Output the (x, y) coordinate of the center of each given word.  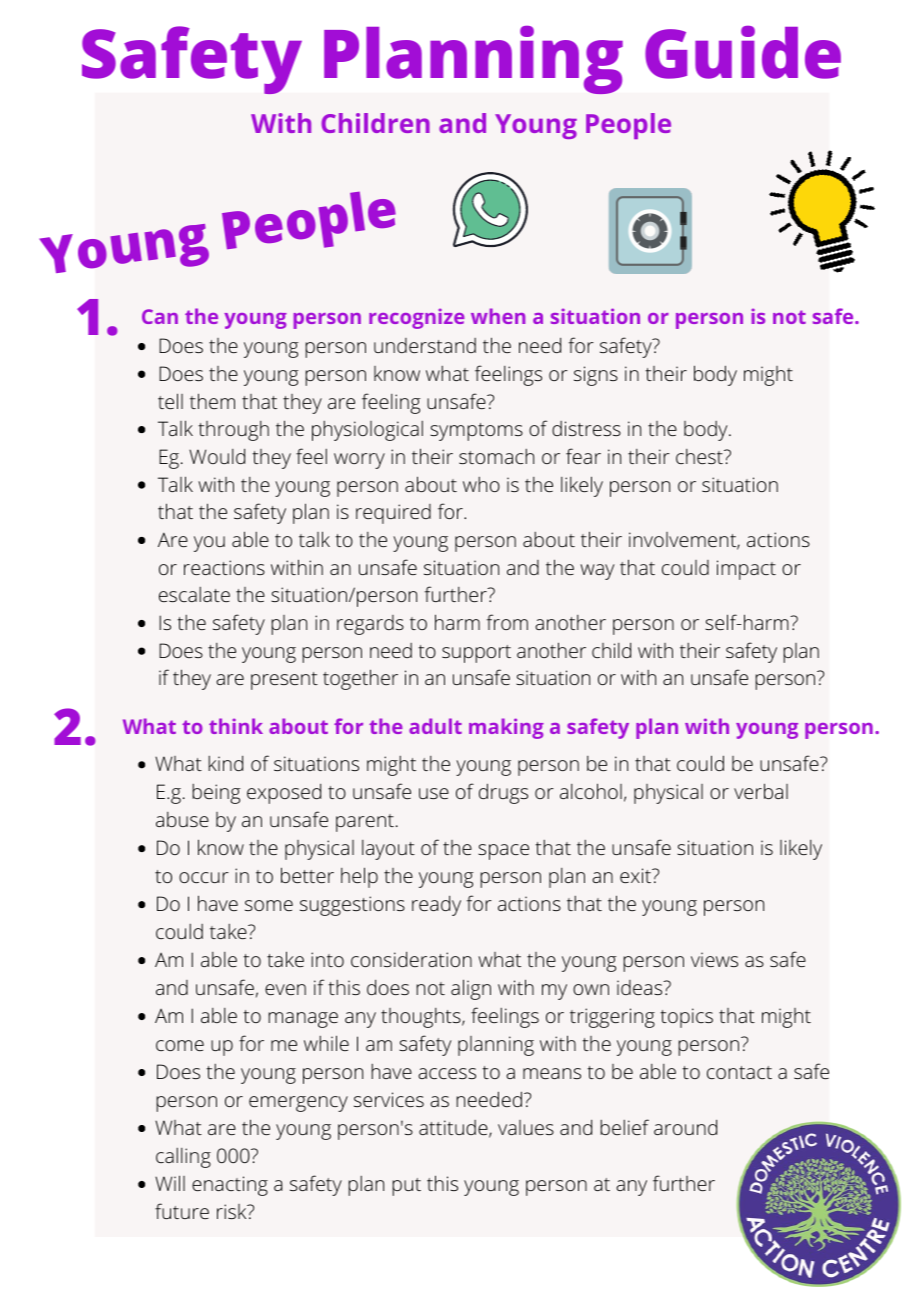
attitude (453, 1127)
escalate (194, 594)
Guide (743, 52)
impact (746, 570)
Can (160, 316)
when (498, 316)
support (476, 654)
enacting (230, 1186)
